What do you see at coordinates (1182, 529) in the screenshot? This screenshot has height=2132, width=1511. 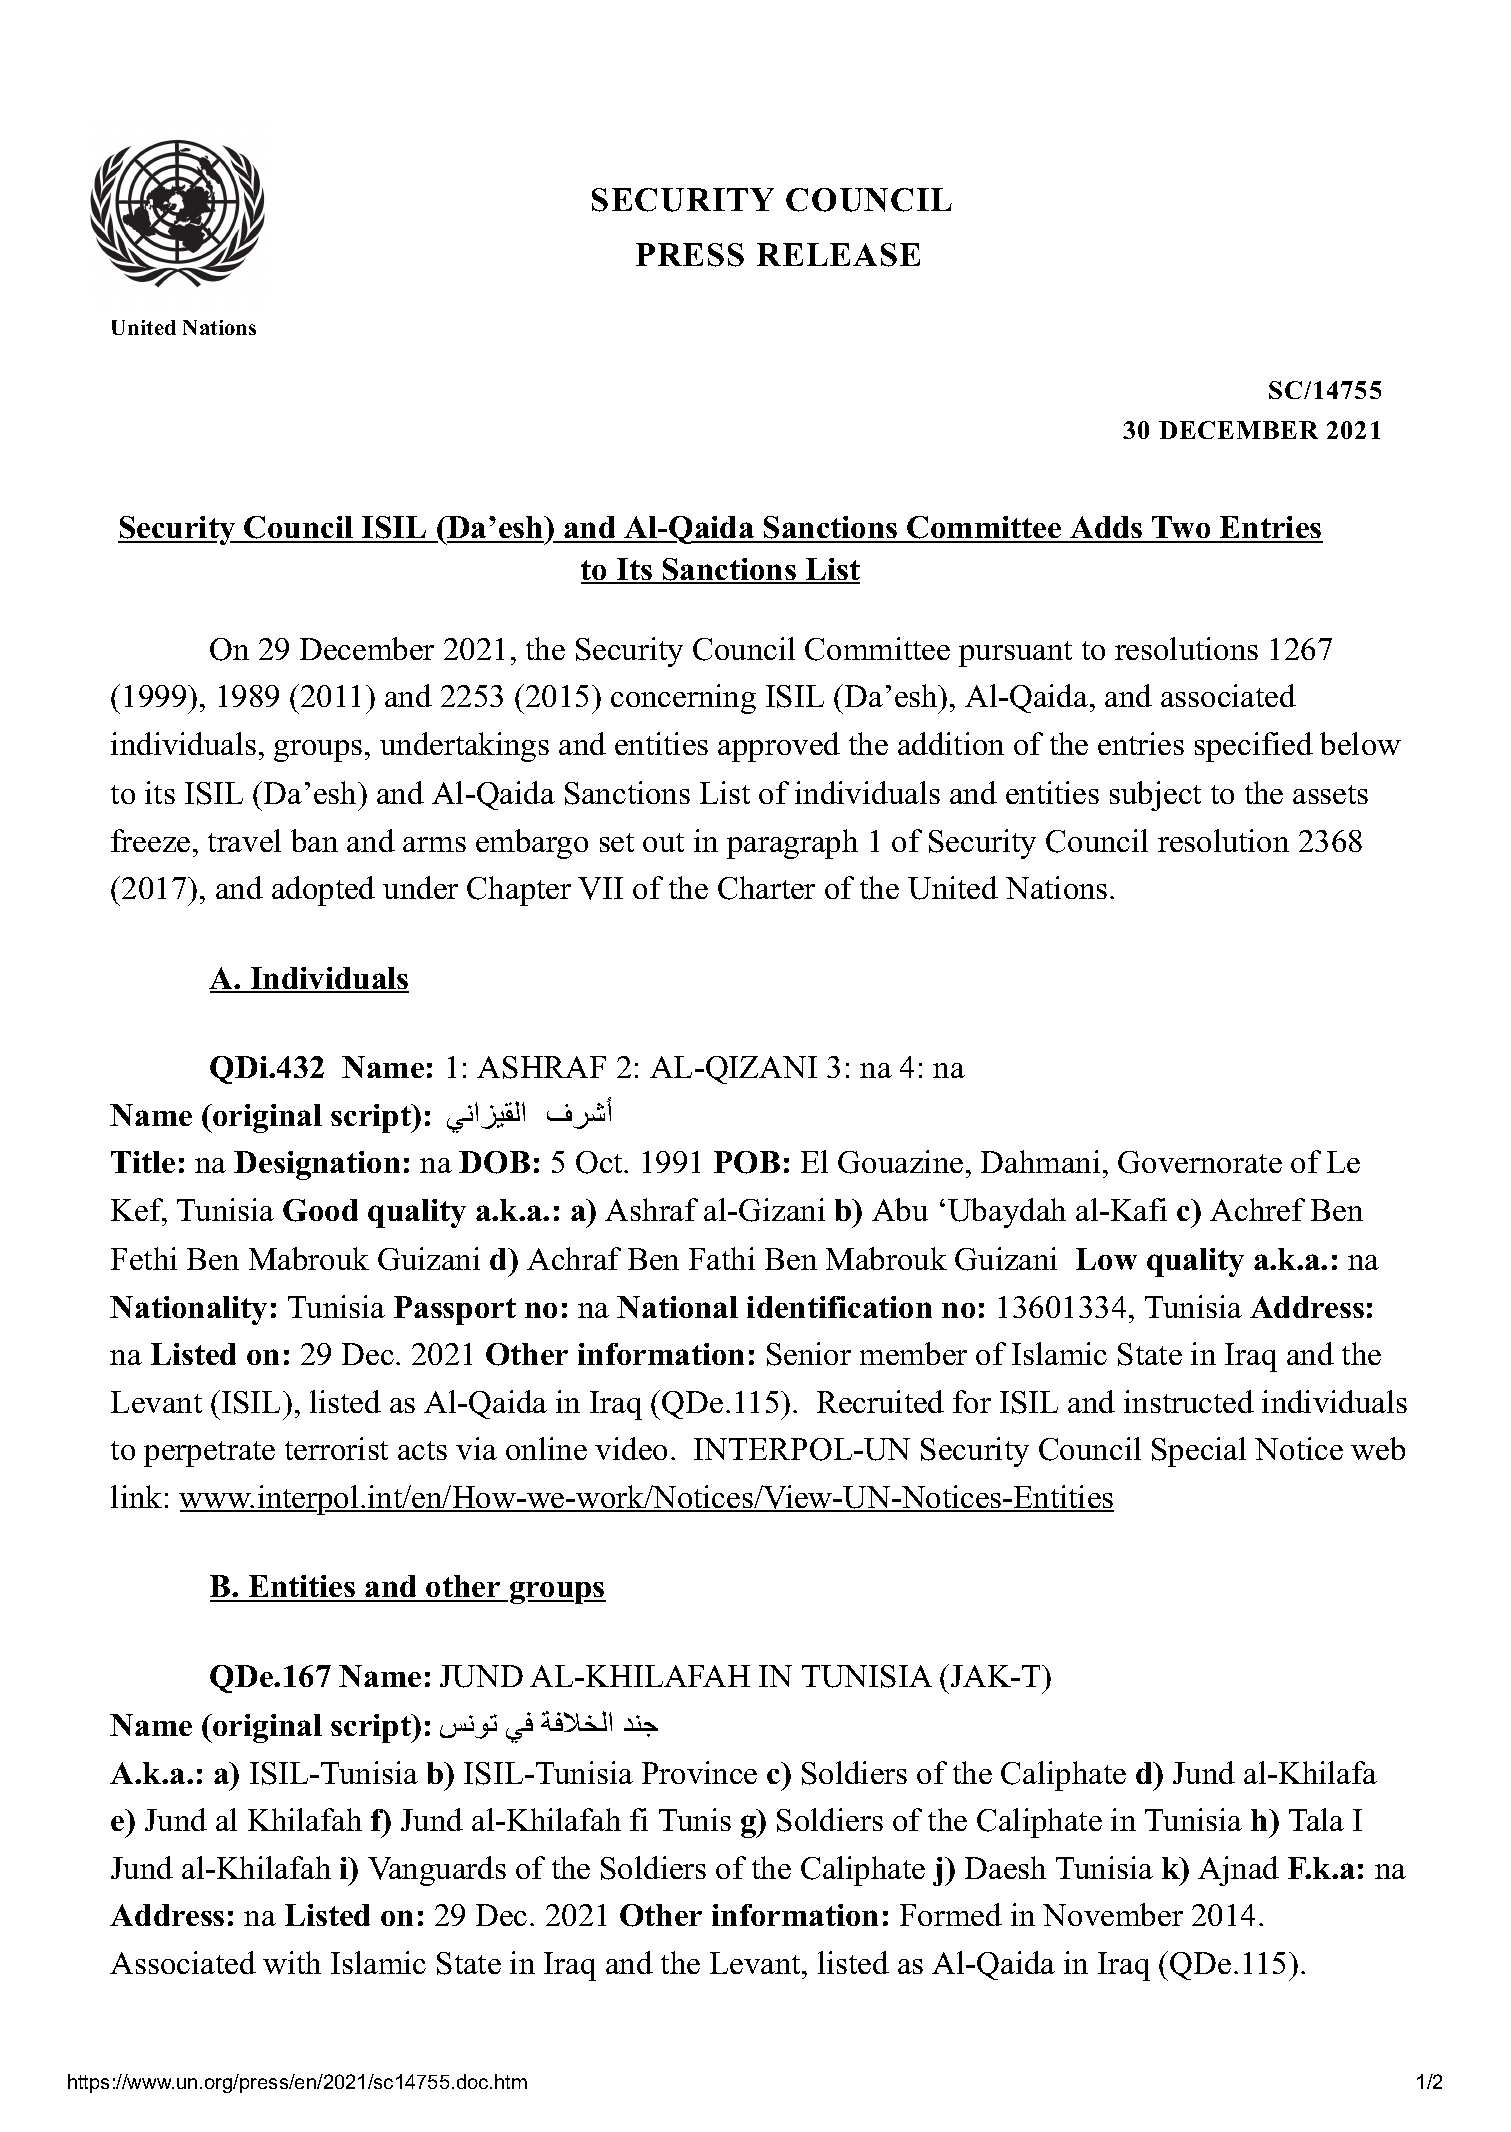 I see `Two` at bounding box center [1182, 529].
